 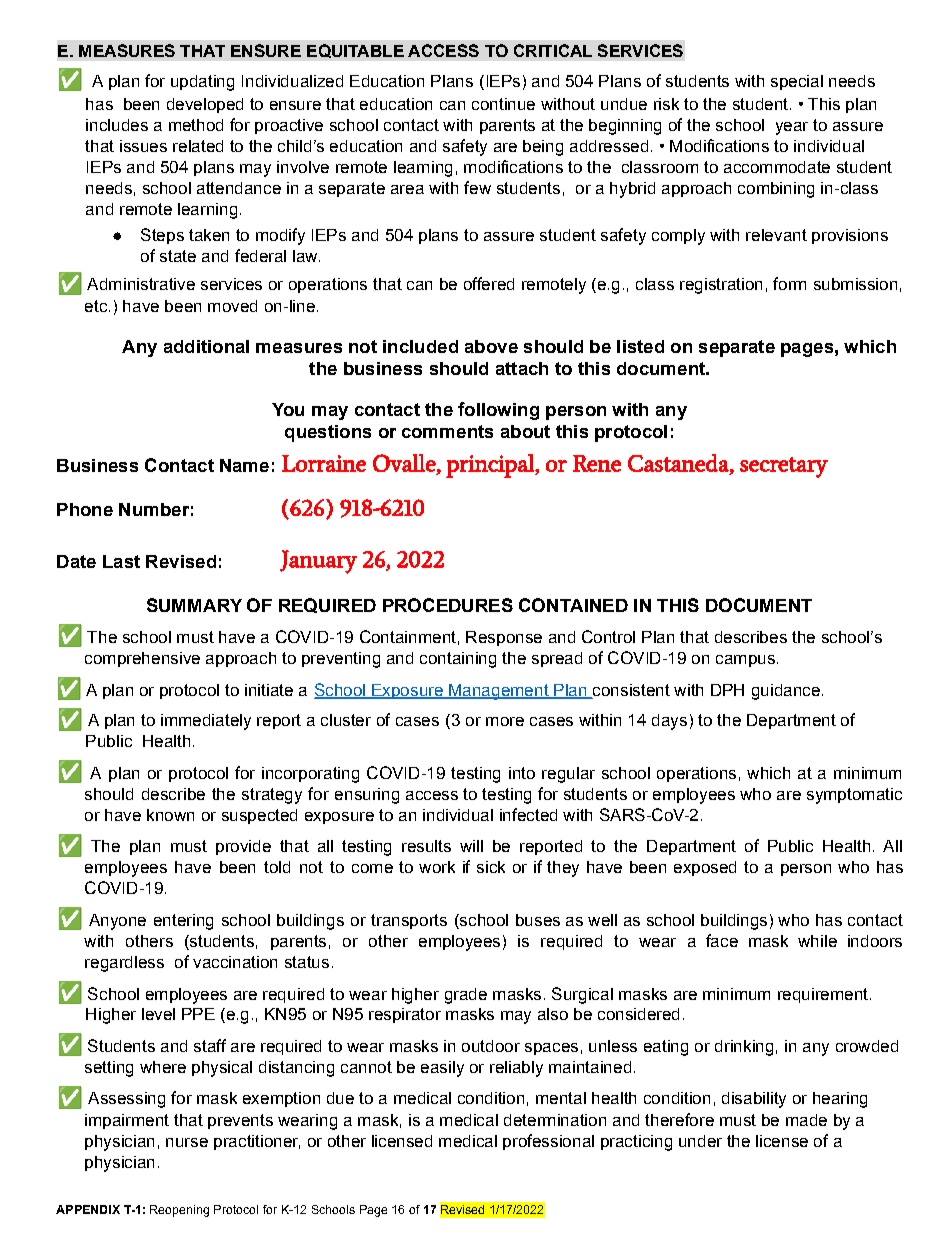 What do you see at coordinates (187, 1142) in the document?
I see `nurse` at bounding box center [187, 1142].
